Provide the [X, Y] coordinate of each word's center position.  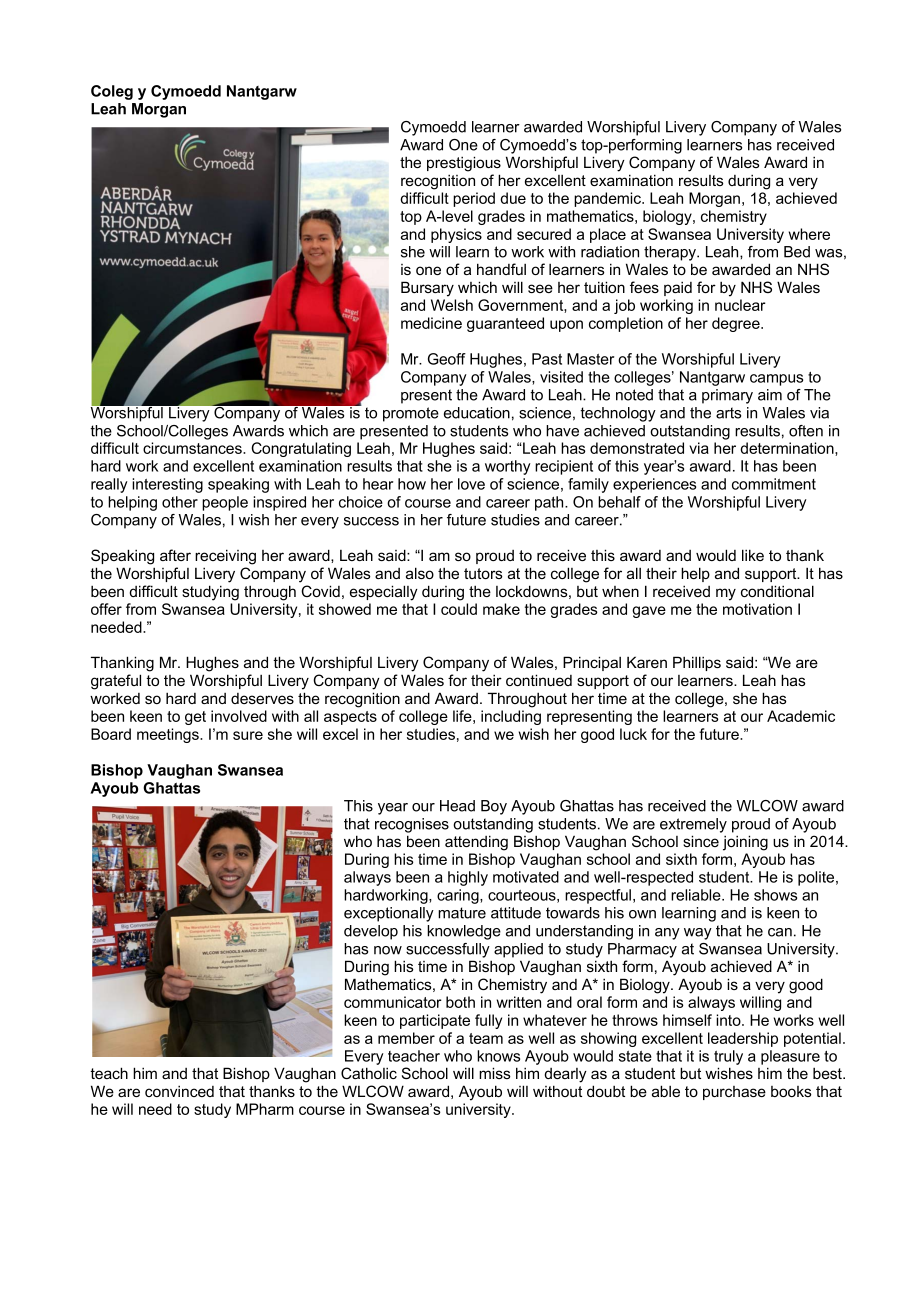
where [809, 234]
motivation [757, 609]
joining [745, 843]
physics [456, 235]
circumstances [193, 448]
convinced [179, 1091]
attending [476, 843]
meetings [169, 735]
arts [728, 413]
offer [106, 609]
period [474, 199]
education [477, 413]
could [459, 609]
